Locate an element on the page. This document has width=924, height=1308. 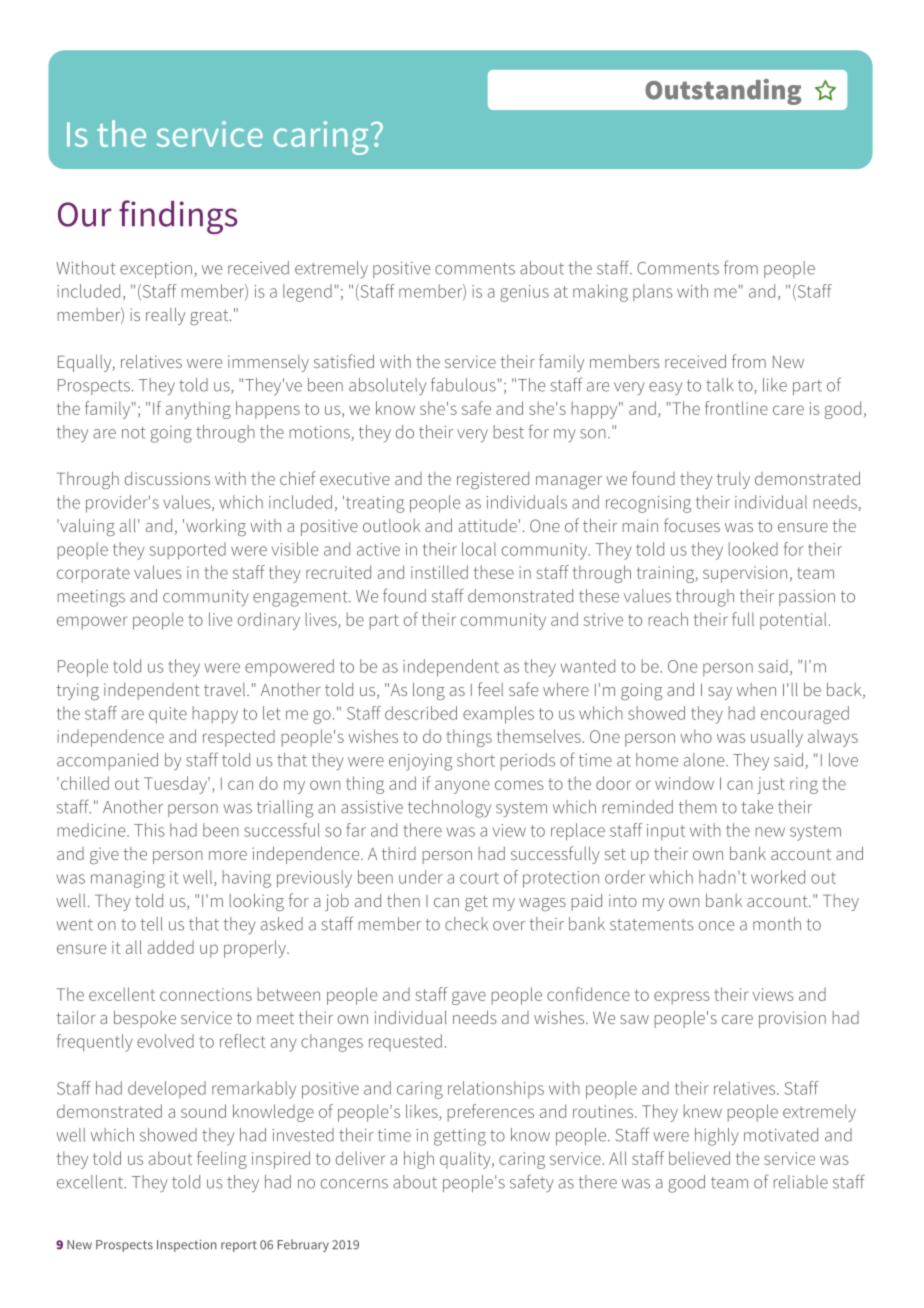
long is located at coordinates (429, 691).
